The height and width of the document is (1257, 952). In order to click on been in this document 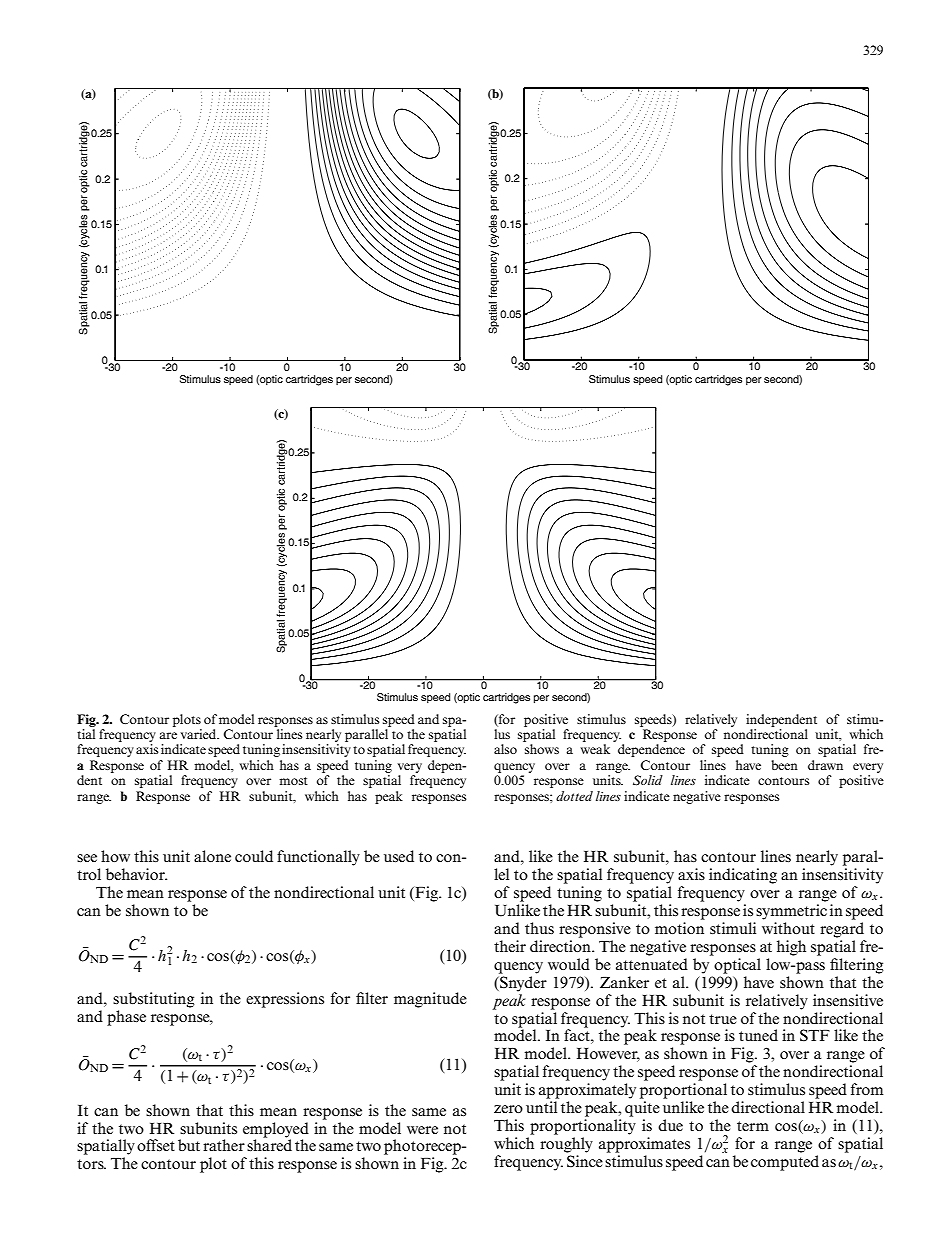, I will do `click(784, 765)`.
